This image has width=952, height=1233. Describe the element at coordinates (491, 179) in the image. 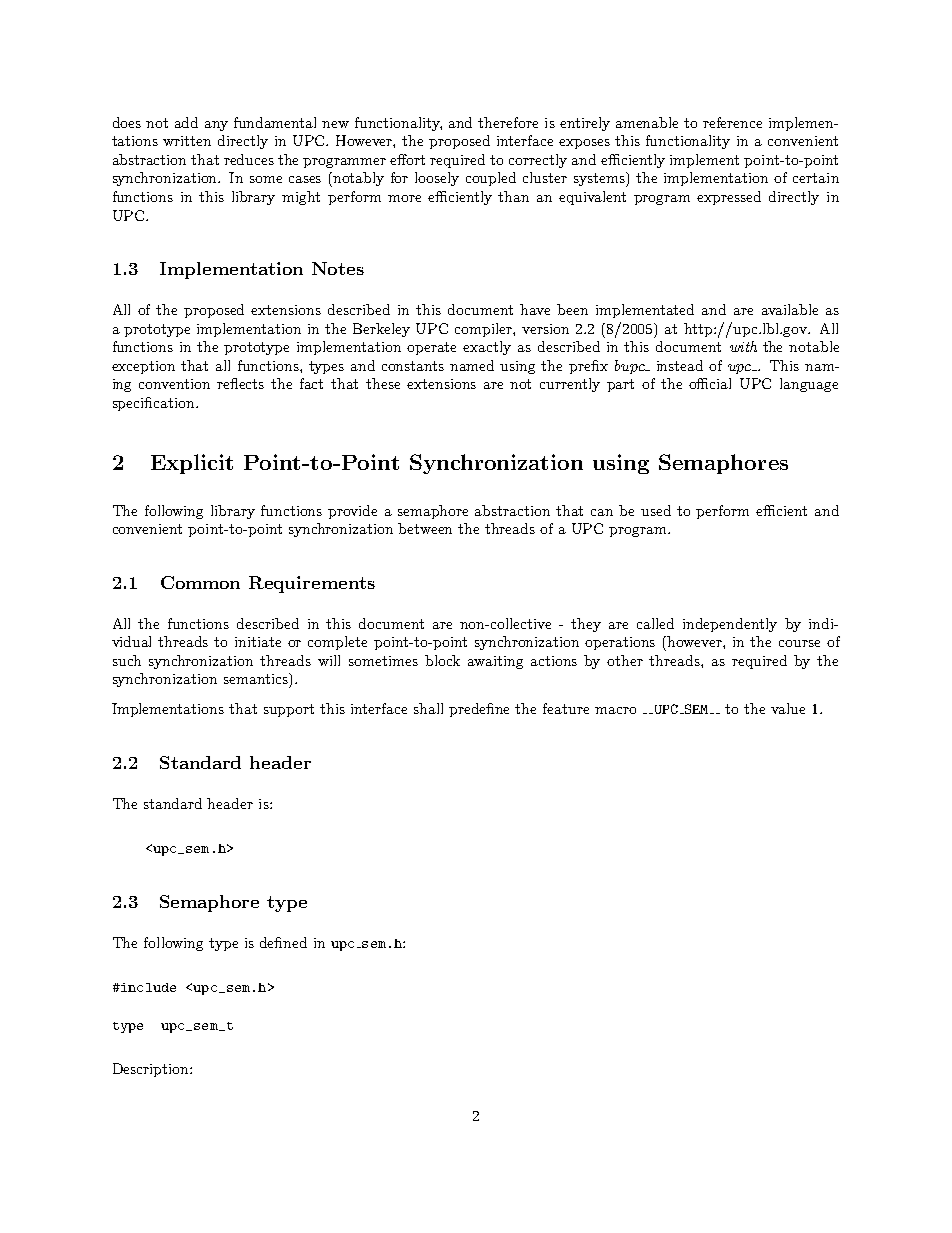

I see `coupled` at that location.
